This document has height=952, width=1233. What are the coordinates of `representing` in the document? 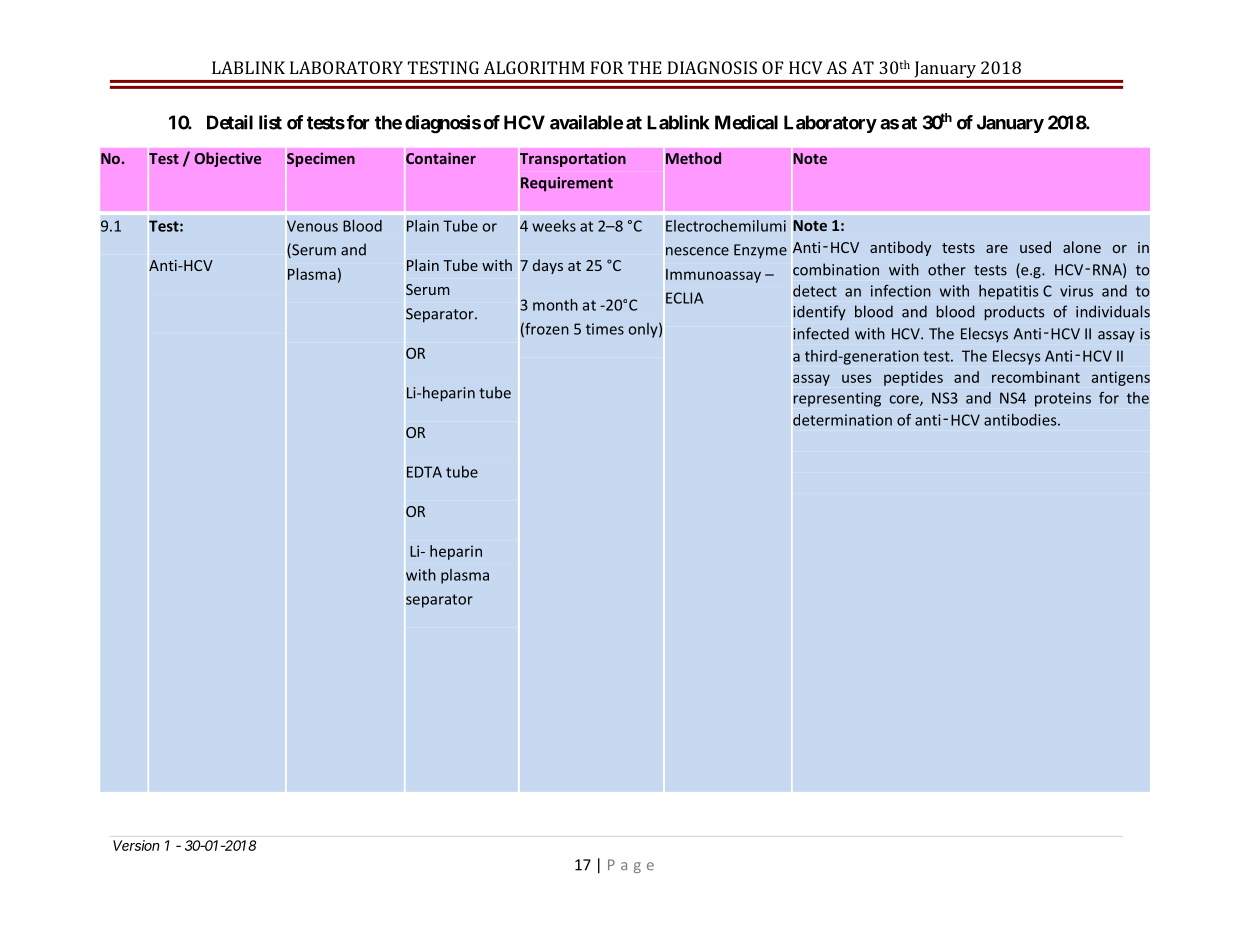 It's located at (837, 399).
